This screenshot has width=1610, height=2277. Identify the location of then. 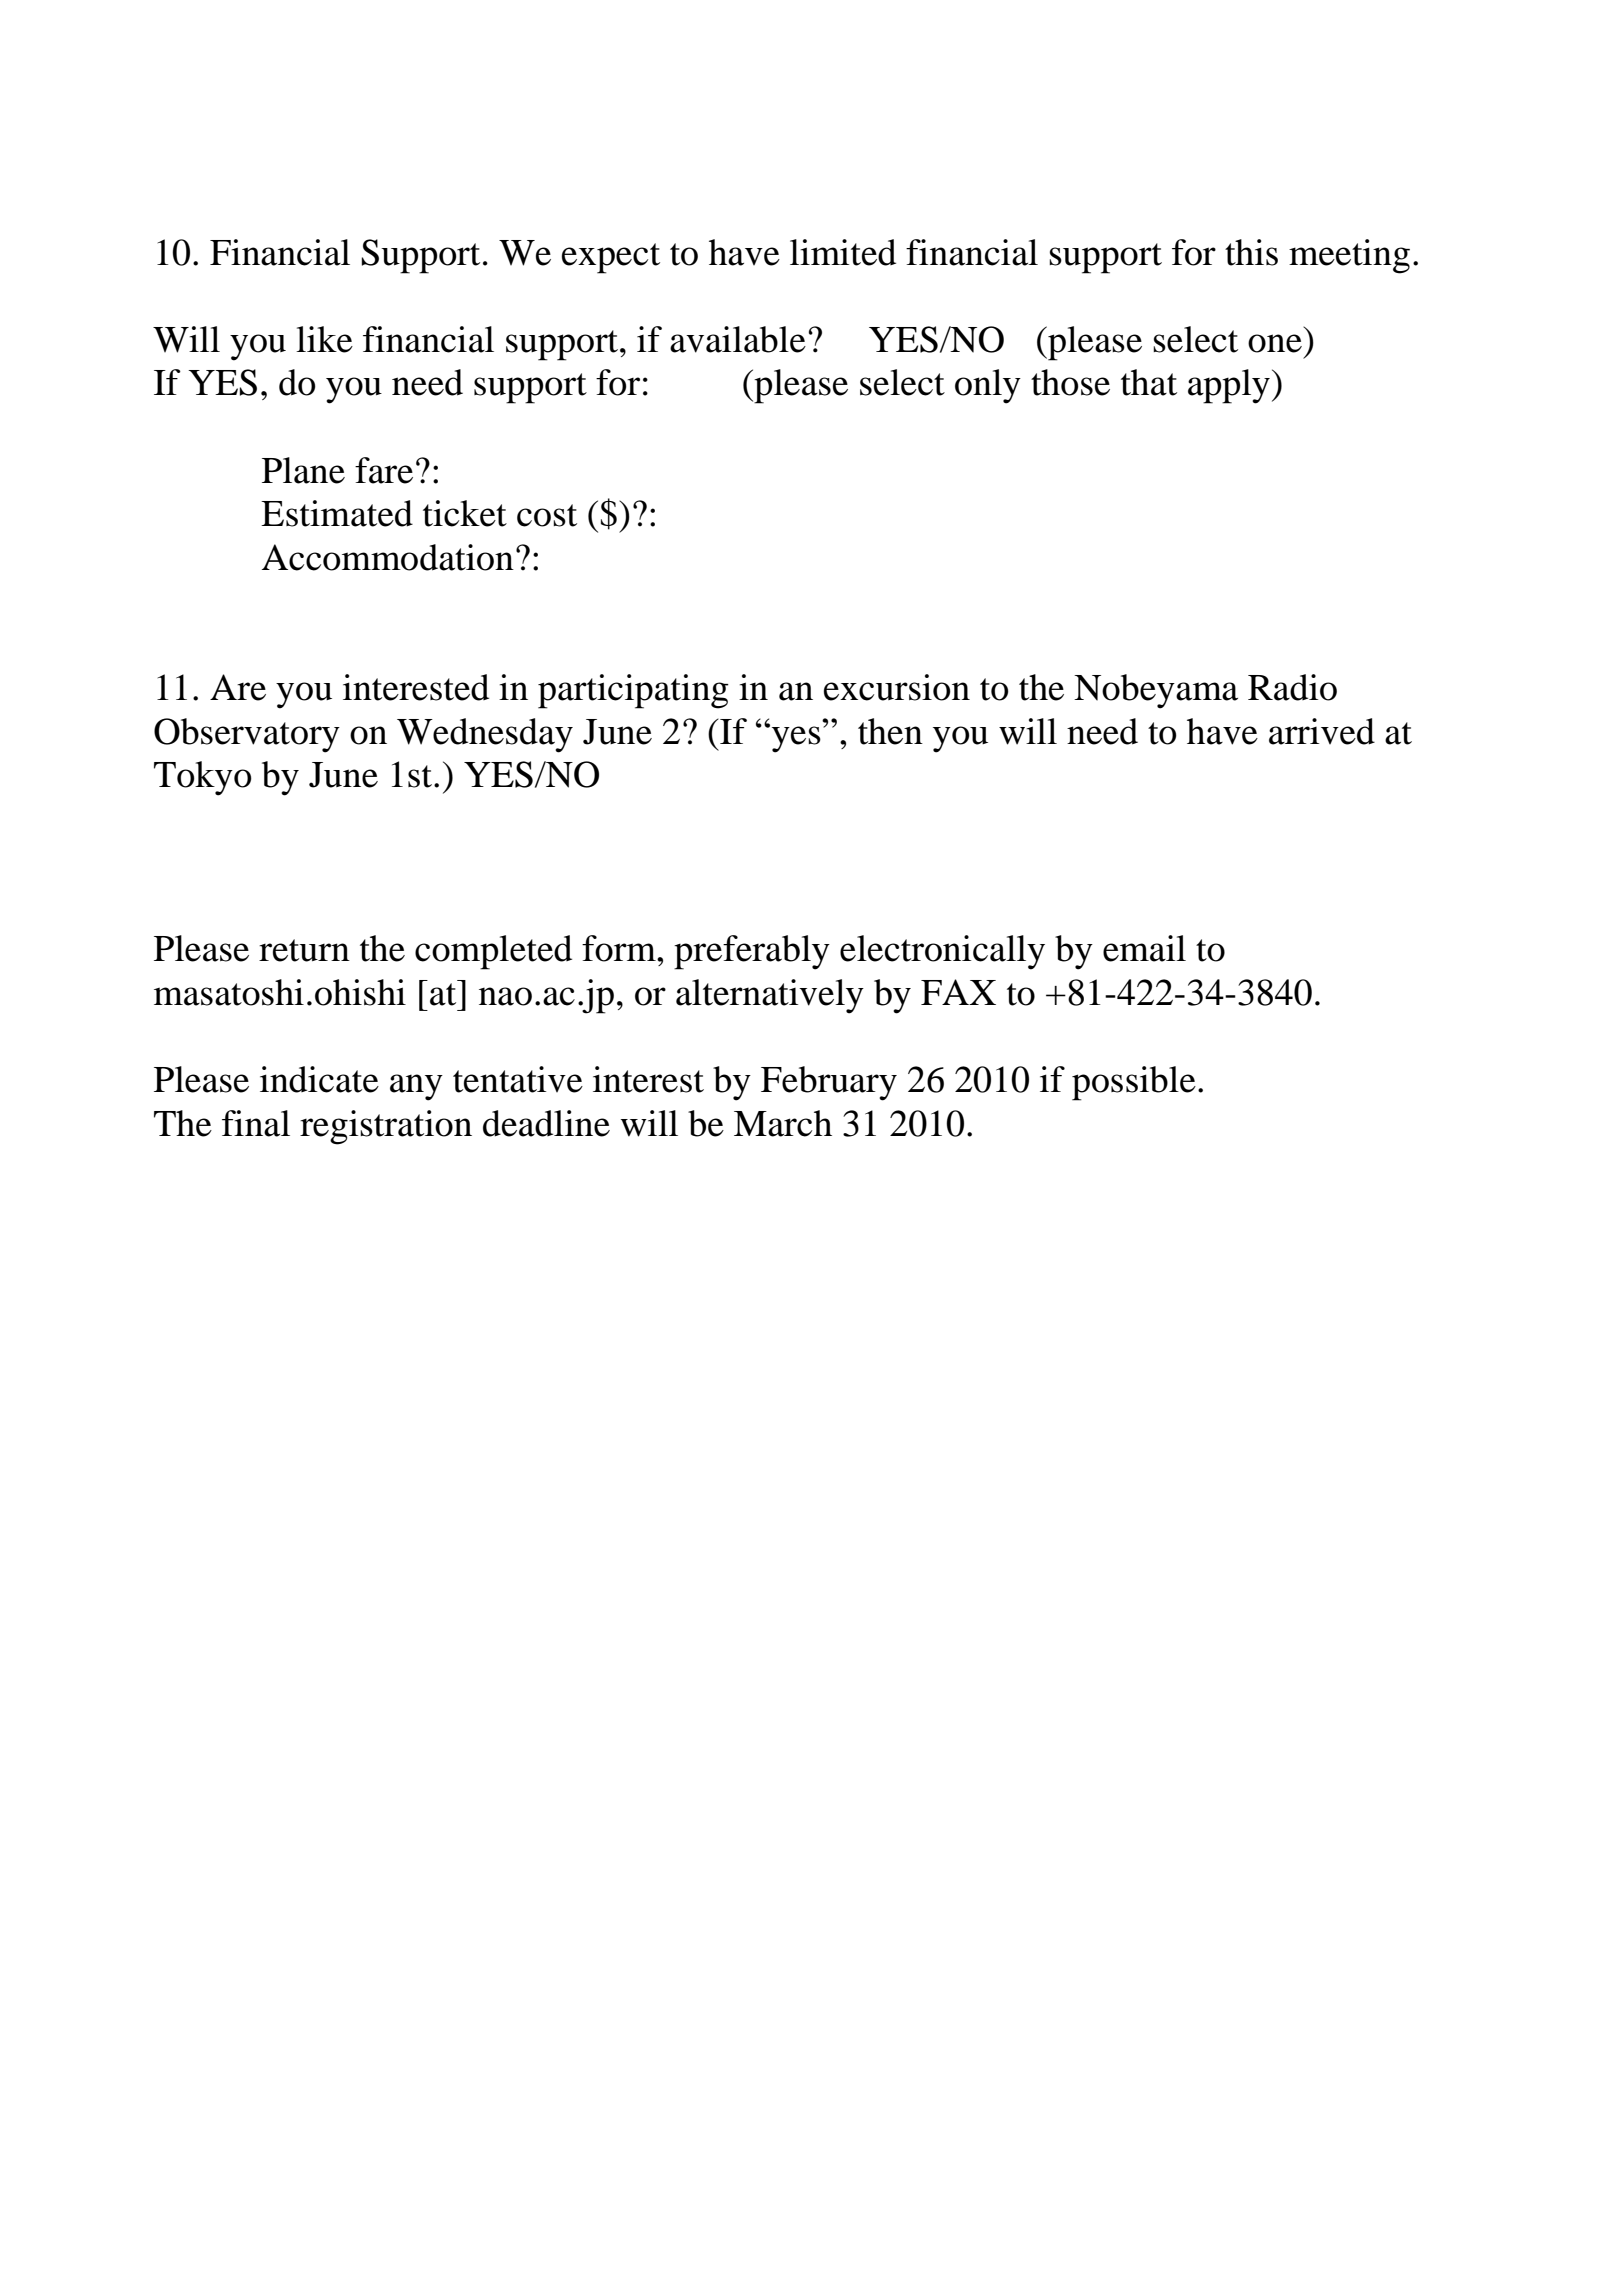
(890, 731).
